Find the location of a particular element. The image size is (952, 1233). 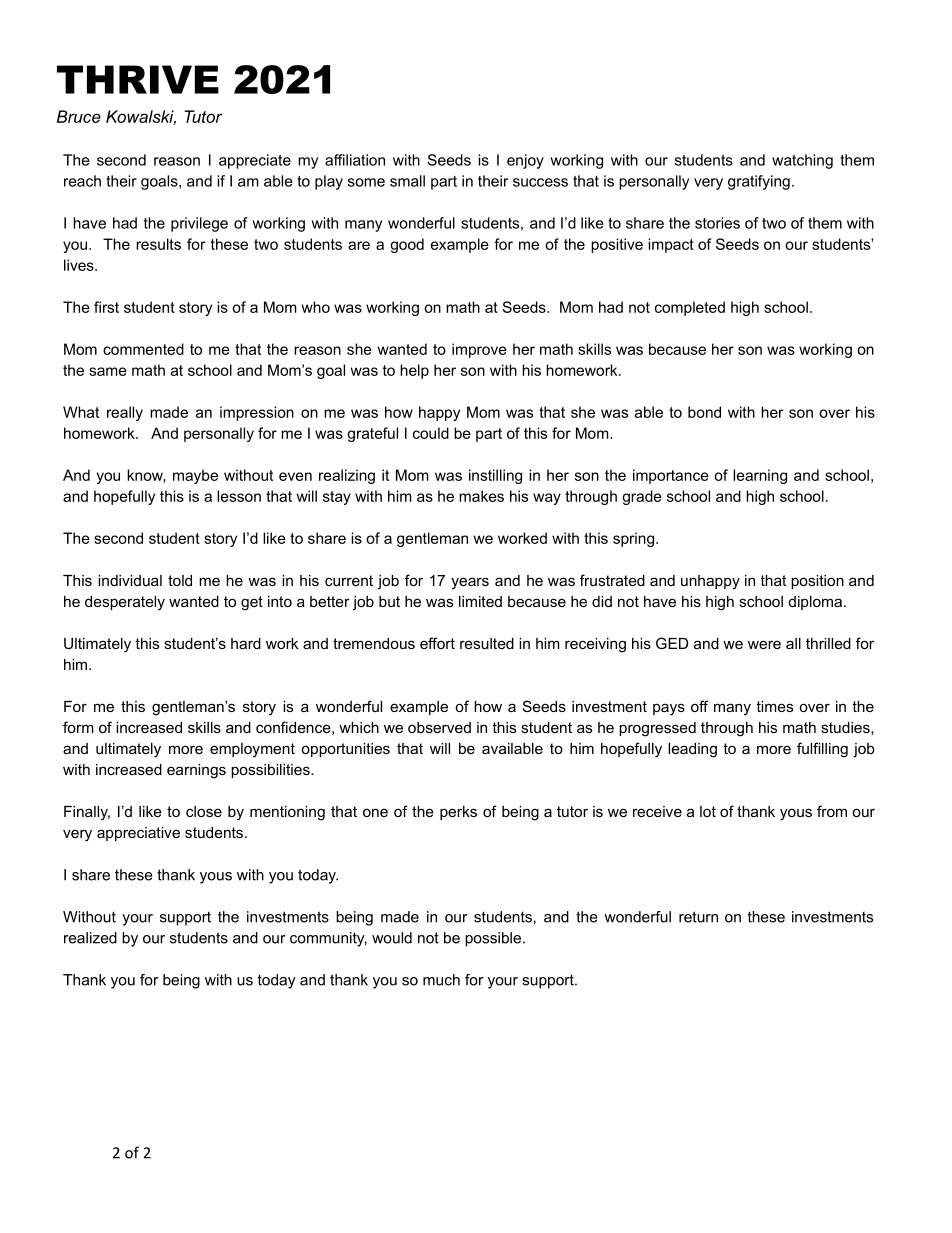

enjoy is located at coordinates (525, 161).
